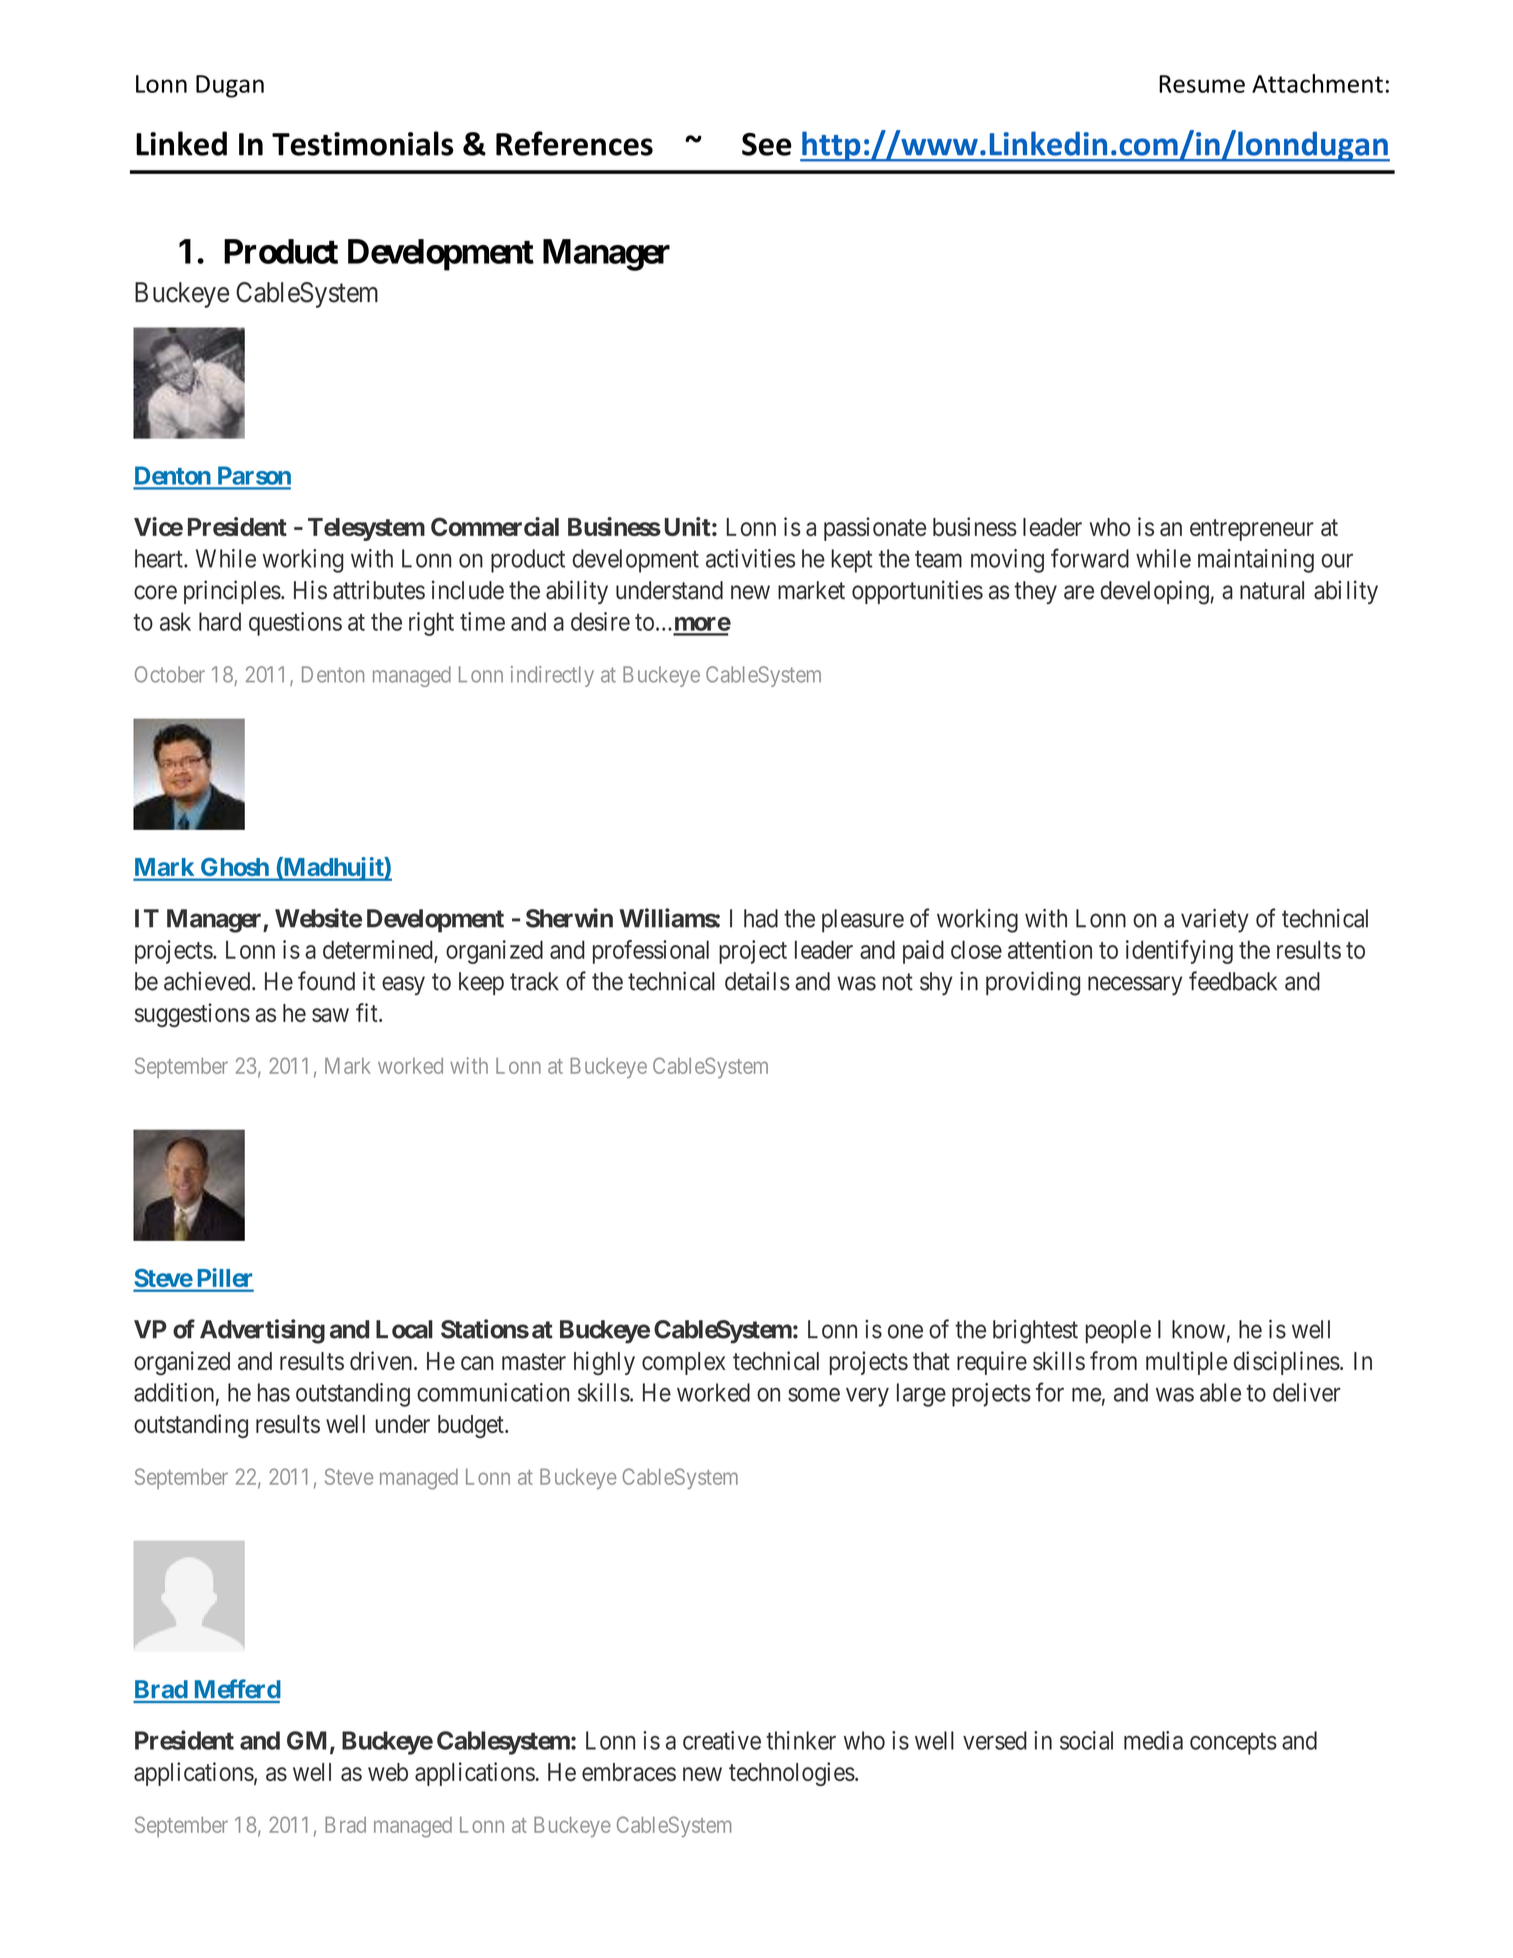 The height and width of the screenshot is (1958, 1513). Describe the element at coordinates (1186, 1363) in the screenshot. I see `multiple` at that location.
